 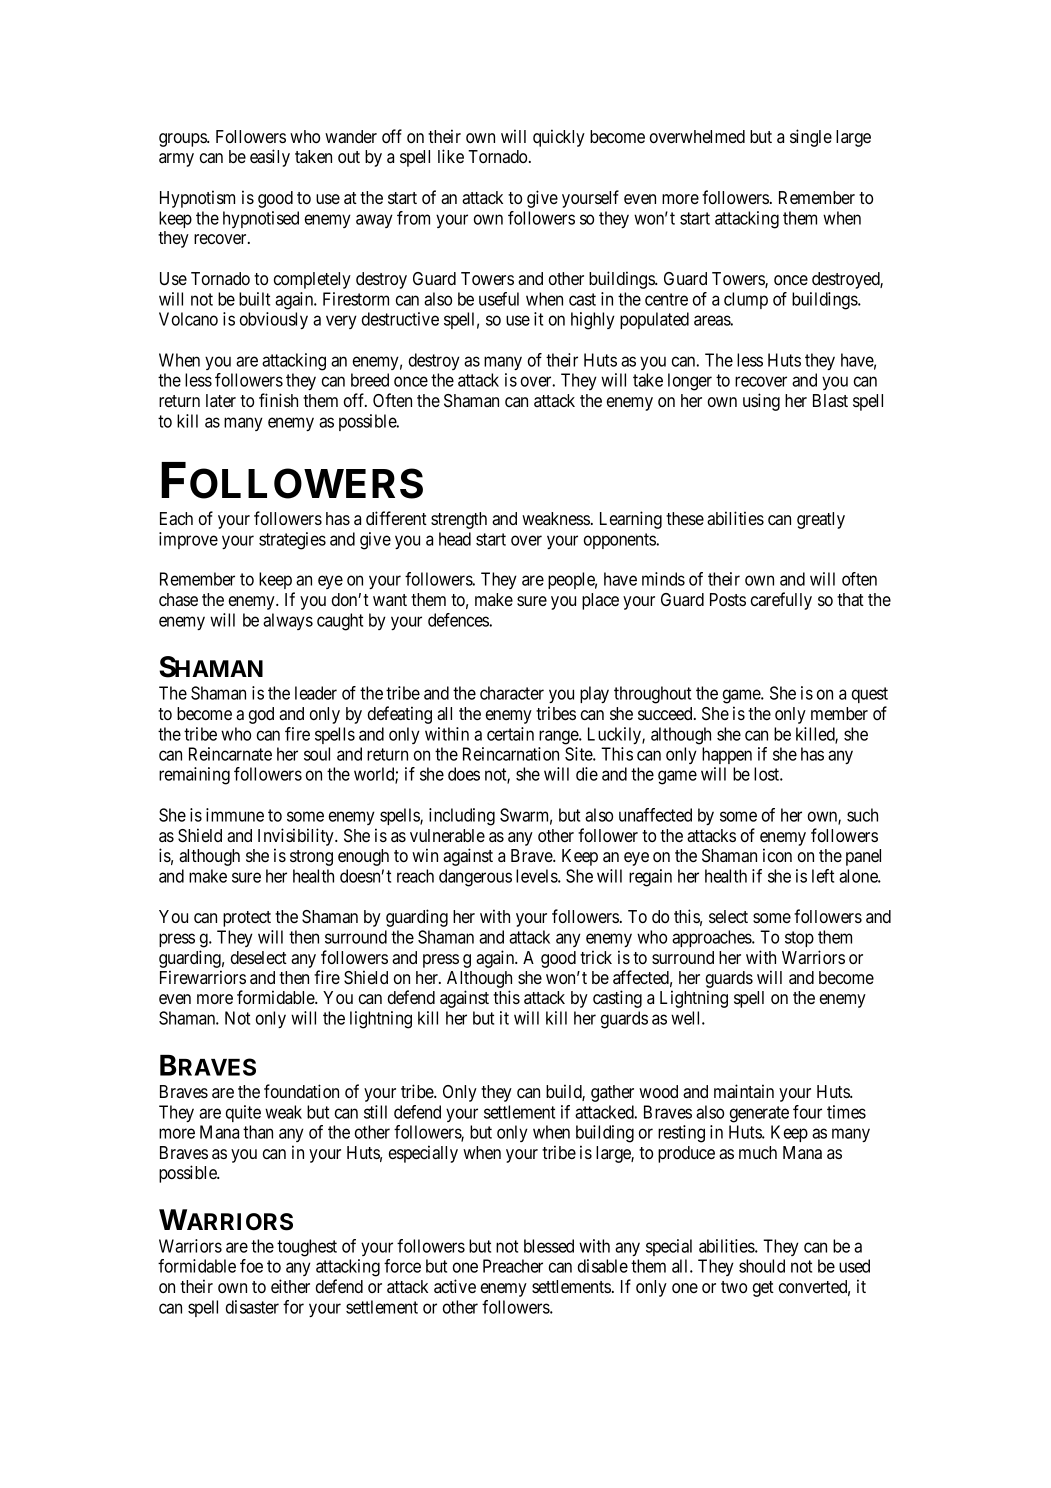 I want to click on stop, so click(x=799, y=939).
